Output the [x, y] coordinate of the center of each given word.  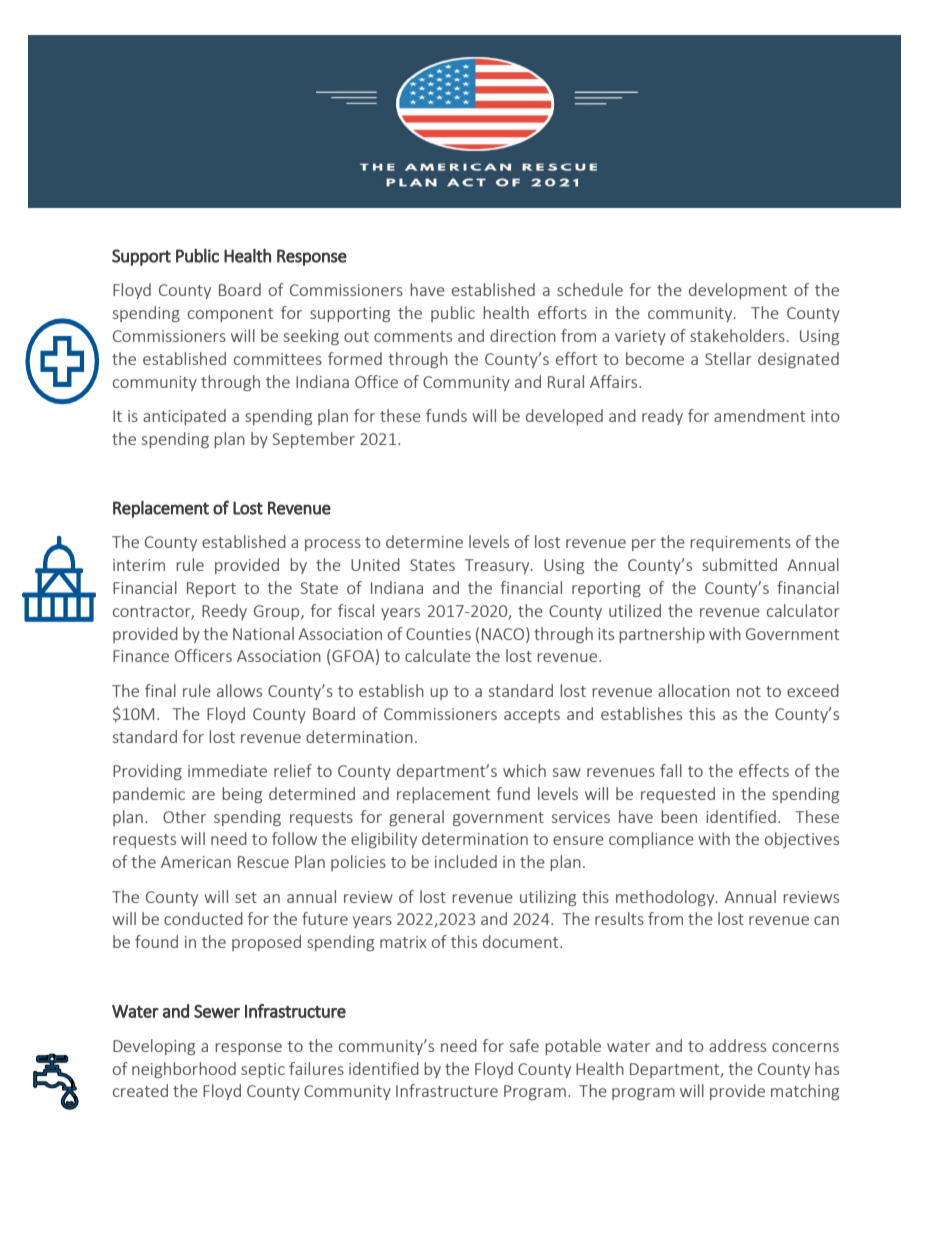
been [679, 816]
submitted [739, 564]
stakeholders [737, 335]
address [737, 1045]
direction [523, 335]
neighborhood [184, 1070]
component [230, 315]
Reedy [224, 612]
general [416, 818]
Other [184, 816]
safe [524, 1045]
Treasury [498, 566]
